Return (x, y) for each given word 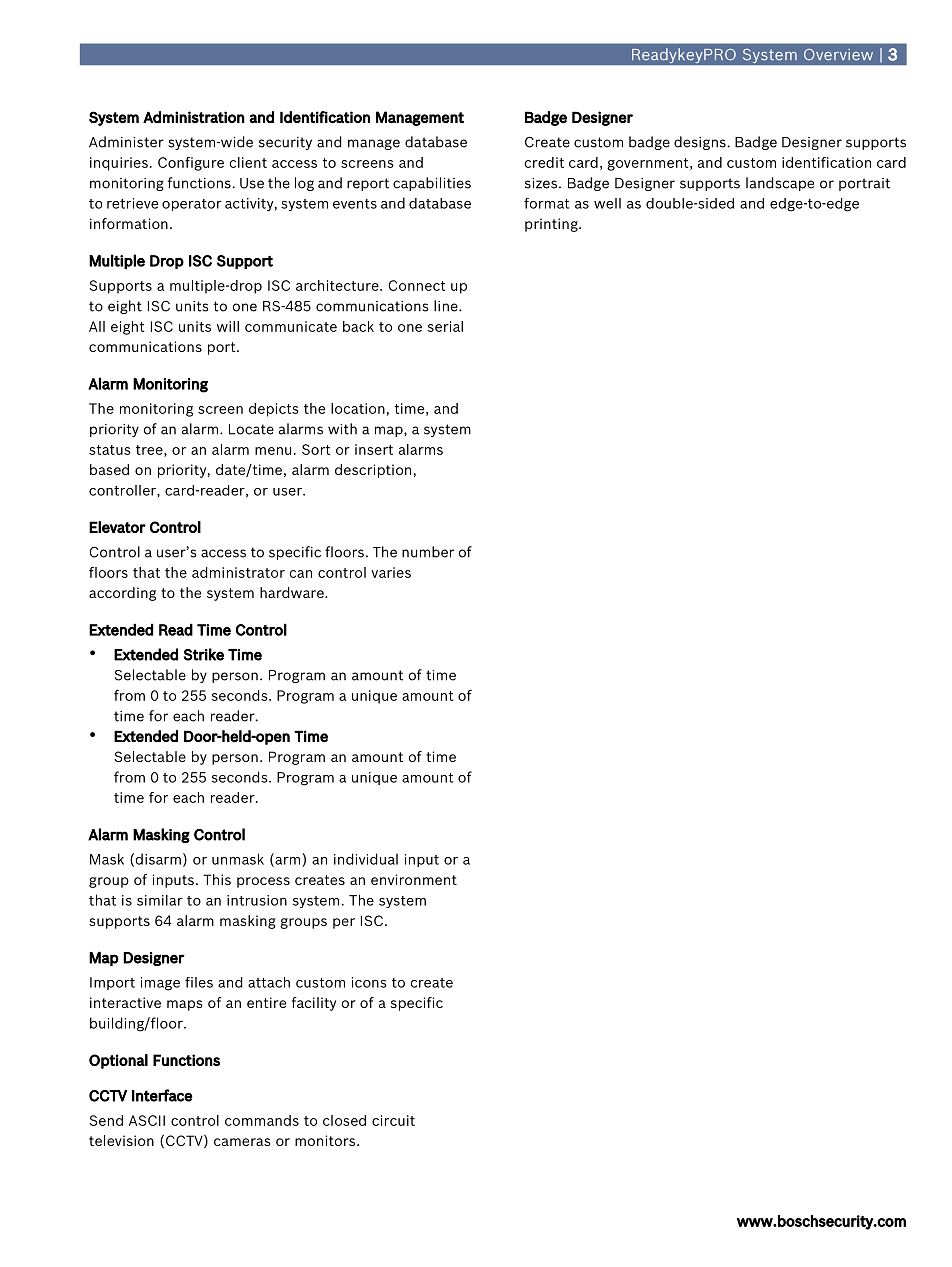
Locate (251, 429)
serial (445, 326)
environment (414, 879)
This (217, 879)
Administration (194, 117)
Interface (162, 1095)
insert (374, 449)
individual (366, 859)
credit (544, 162)
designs (700, 143)
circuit (393, 1120)
